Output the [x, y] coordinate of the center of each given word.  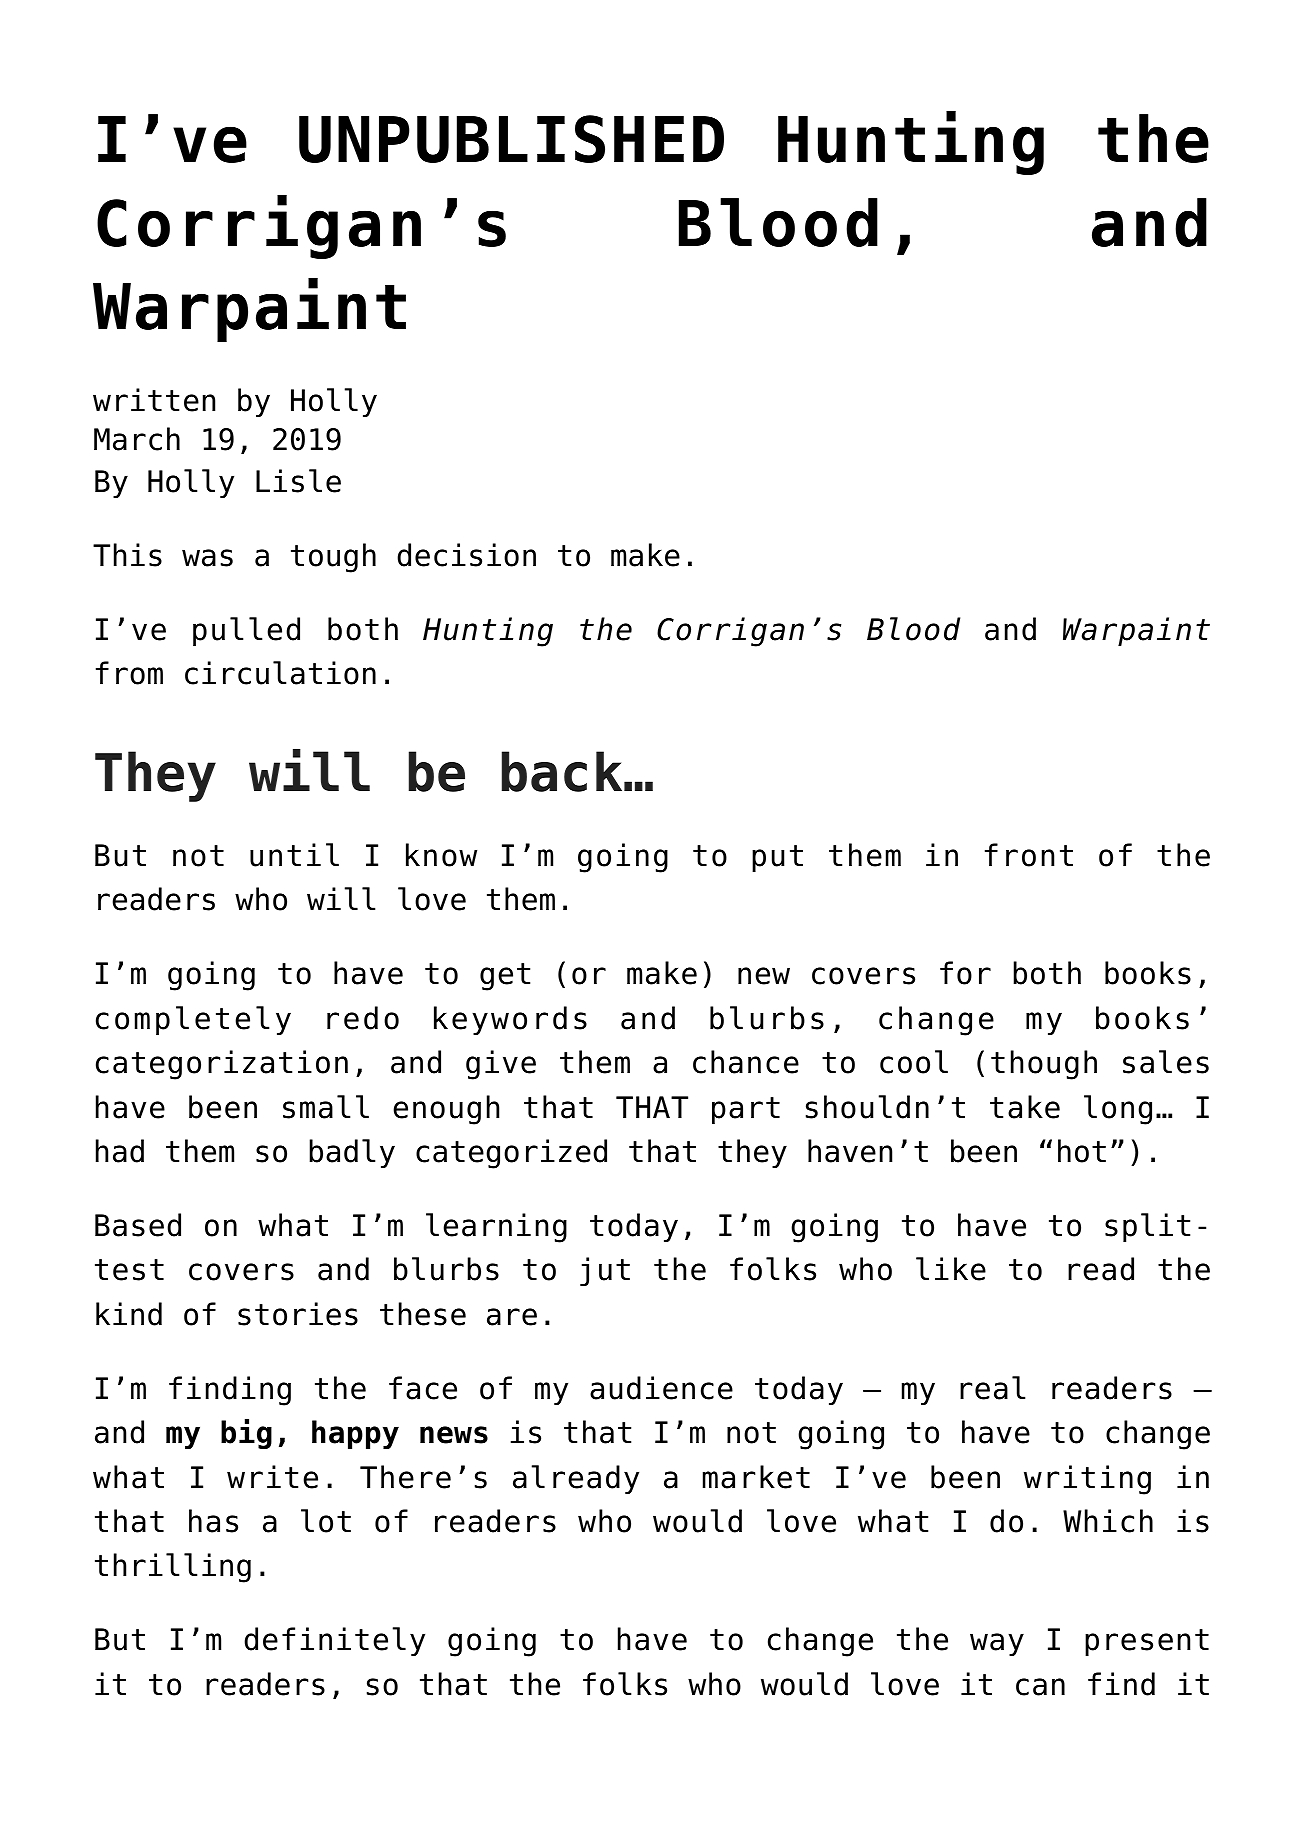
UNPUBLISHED [511, 139]
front [1029, 855]
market [756, 1477]
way [997, 1644]
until [294, 855]
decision [466, 555]
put [777, 858]
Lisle [298, 481]
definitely [334, 1641]
